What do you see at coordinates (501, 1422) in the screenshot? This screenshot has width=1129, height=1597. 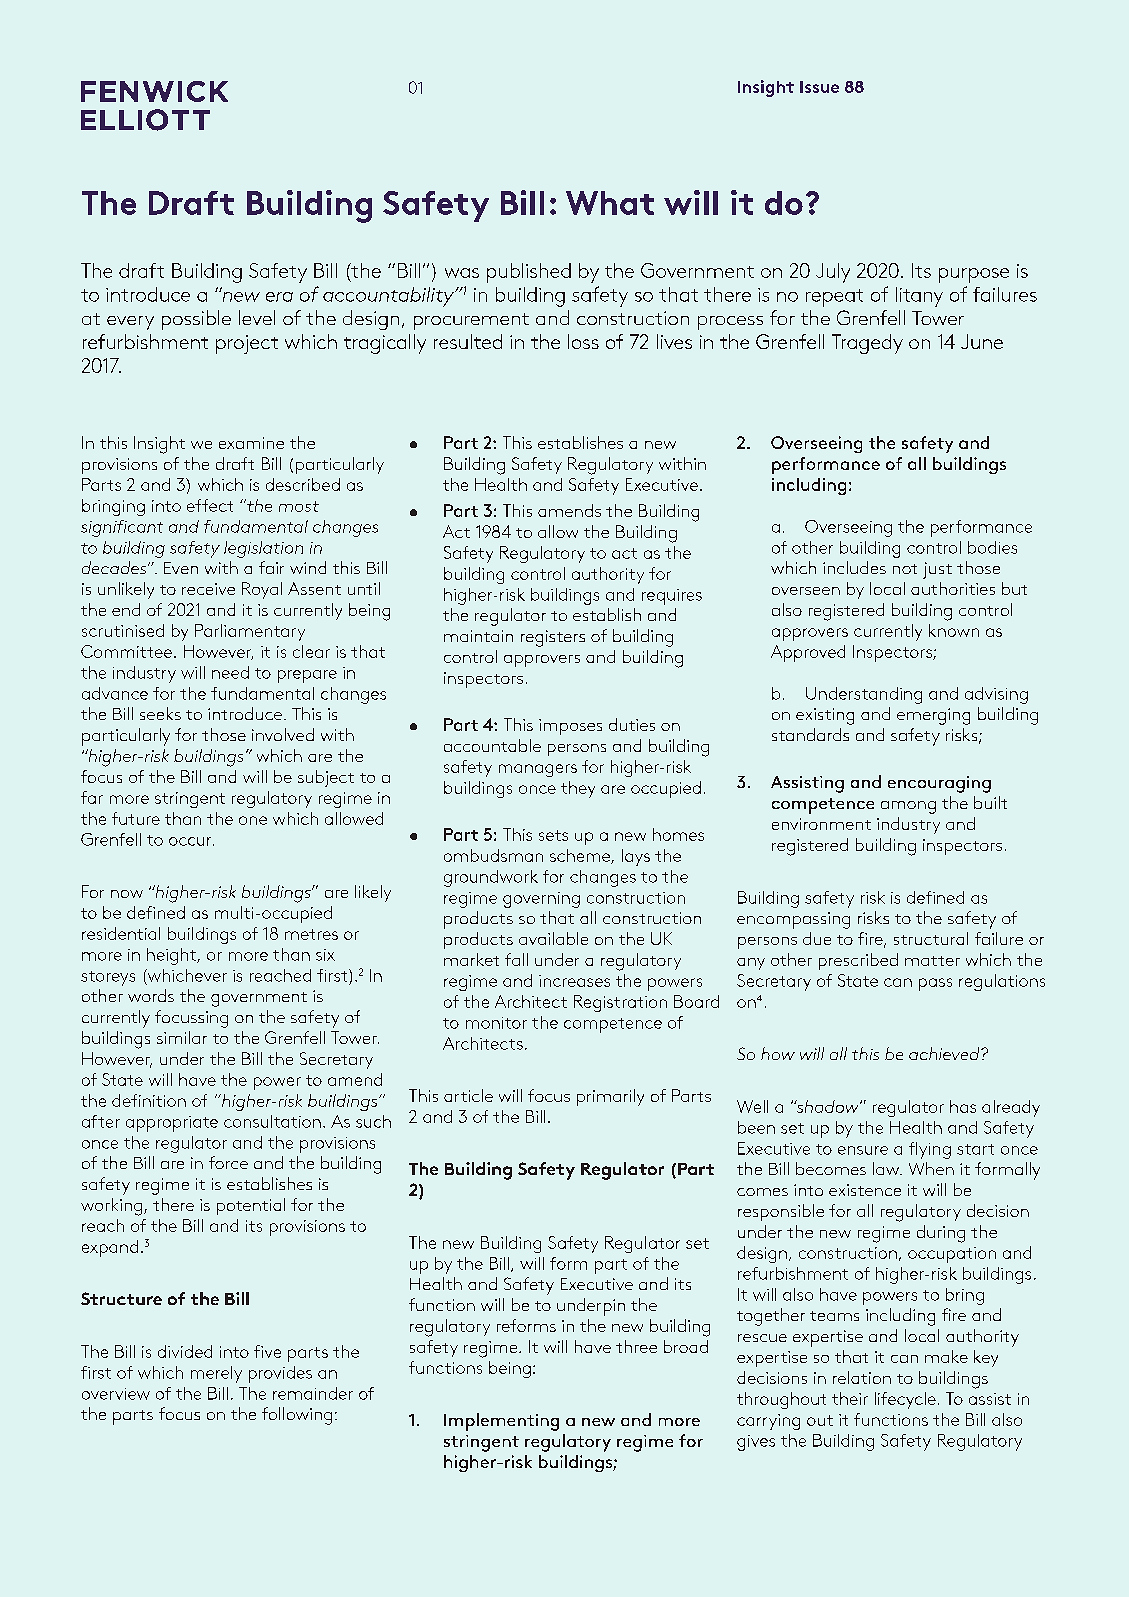 I see `Implementing` at bounding box center [501, 1422].
